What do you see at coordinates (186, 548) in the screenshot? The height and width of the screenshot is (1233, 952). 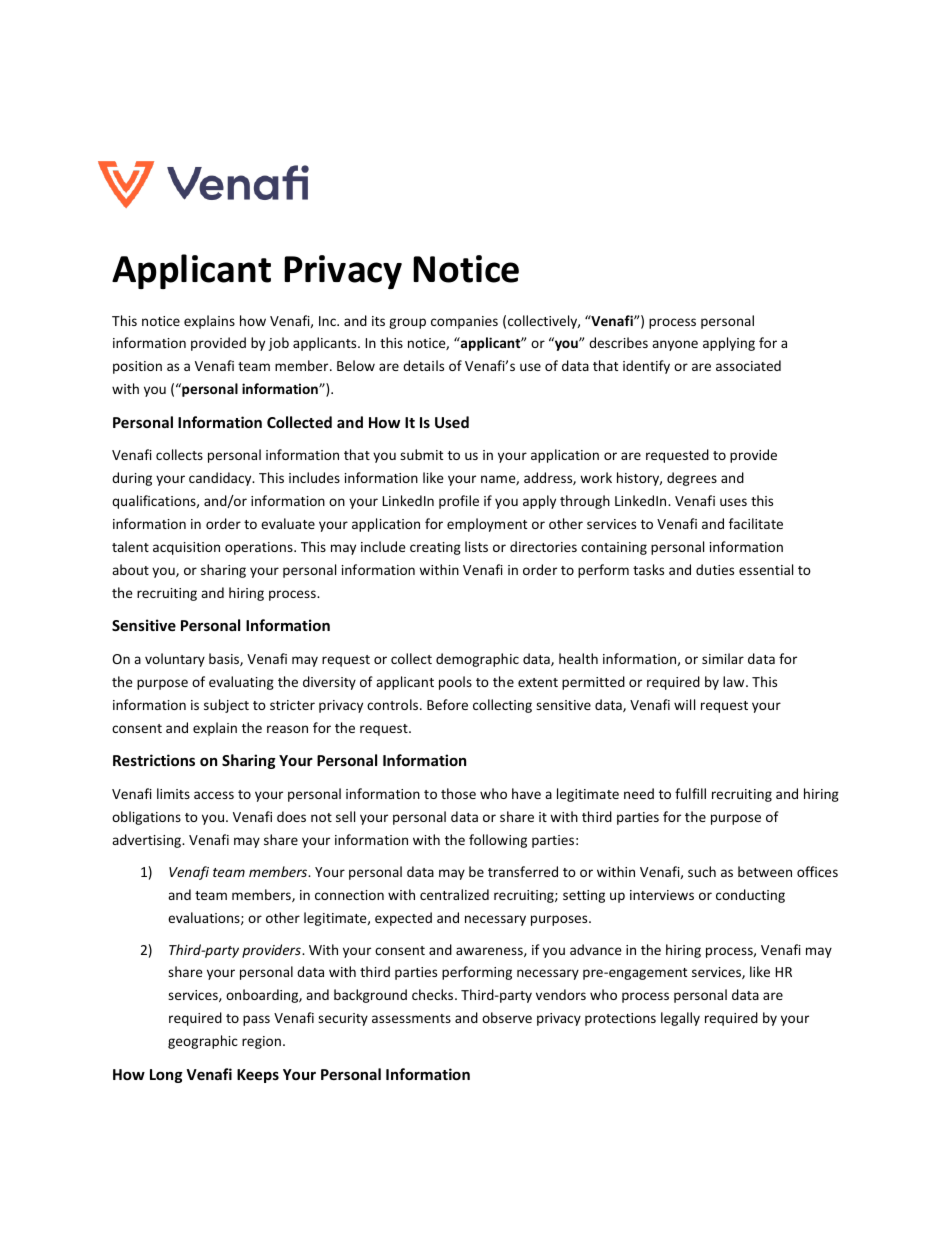 I see `acquisition` at bounding box center [186, 548].
